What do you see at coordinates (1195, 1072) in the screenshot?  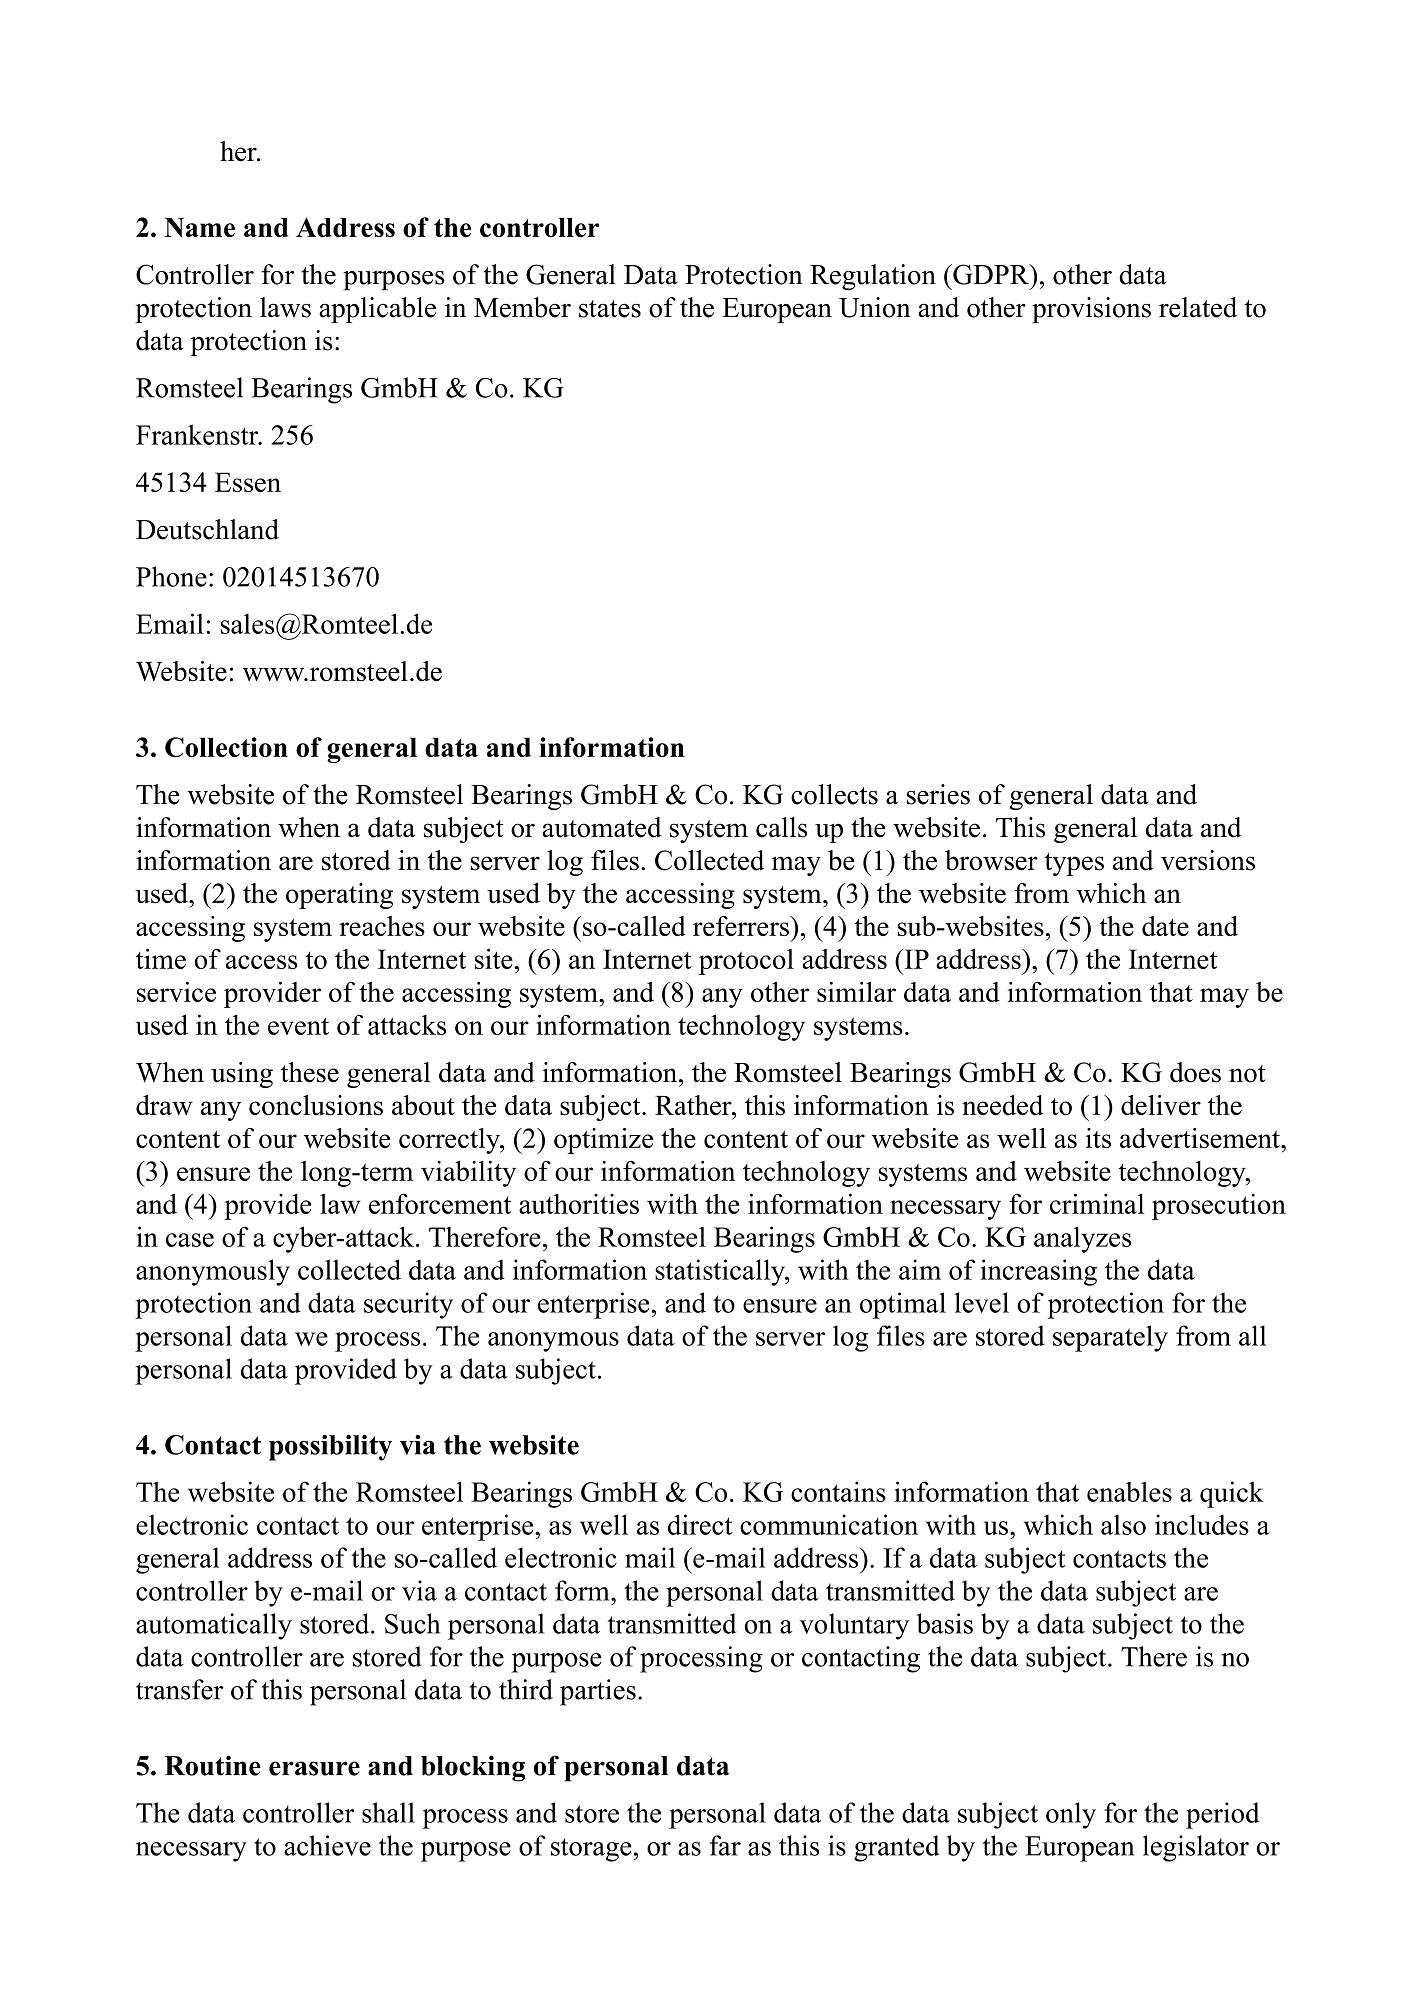 I see `does` at bounding box center [1195, 1072].
